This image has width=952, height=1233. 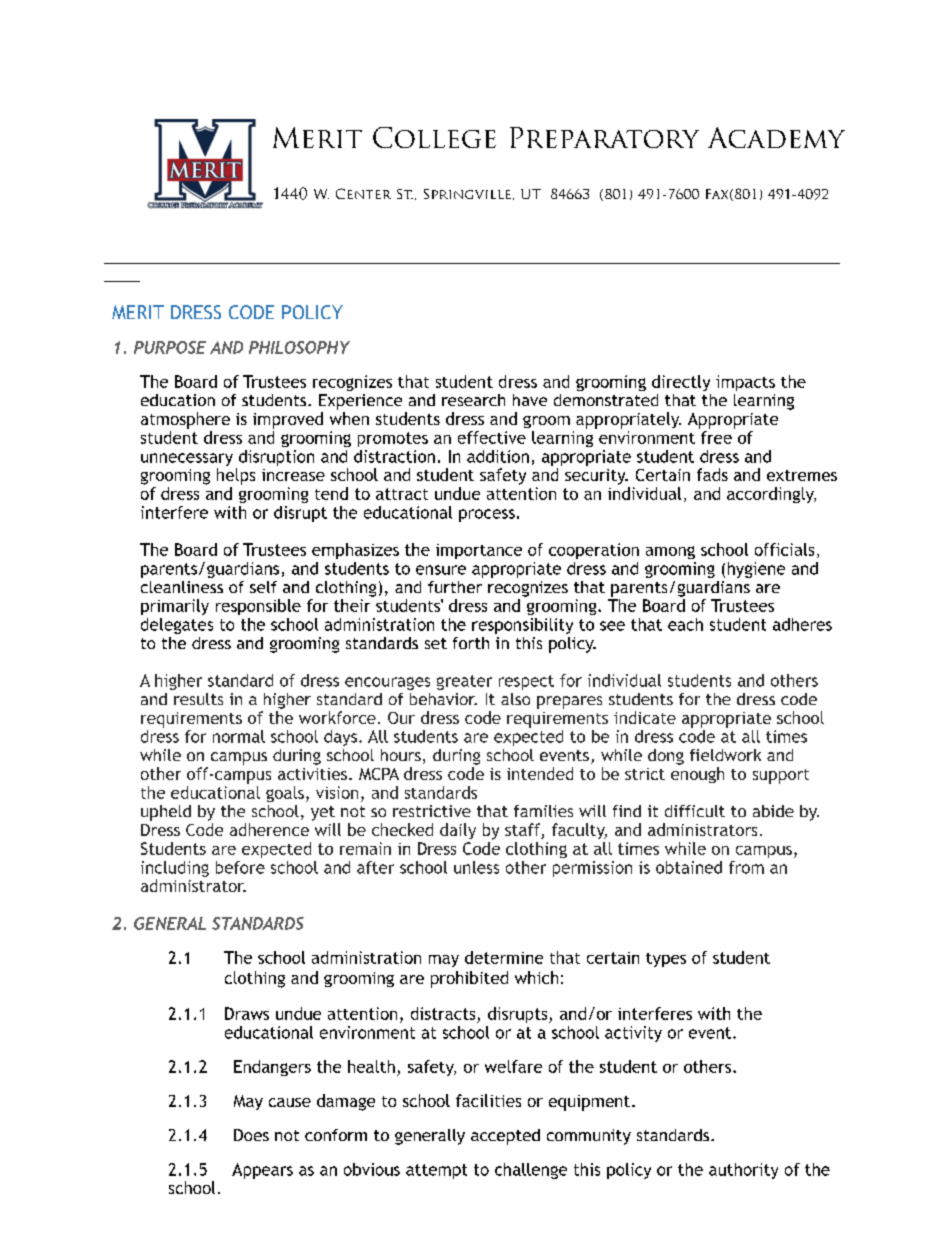 What do you see at coordinates (258, 607) in the image?
I see `responsible` at bounding box center [258, 607].
